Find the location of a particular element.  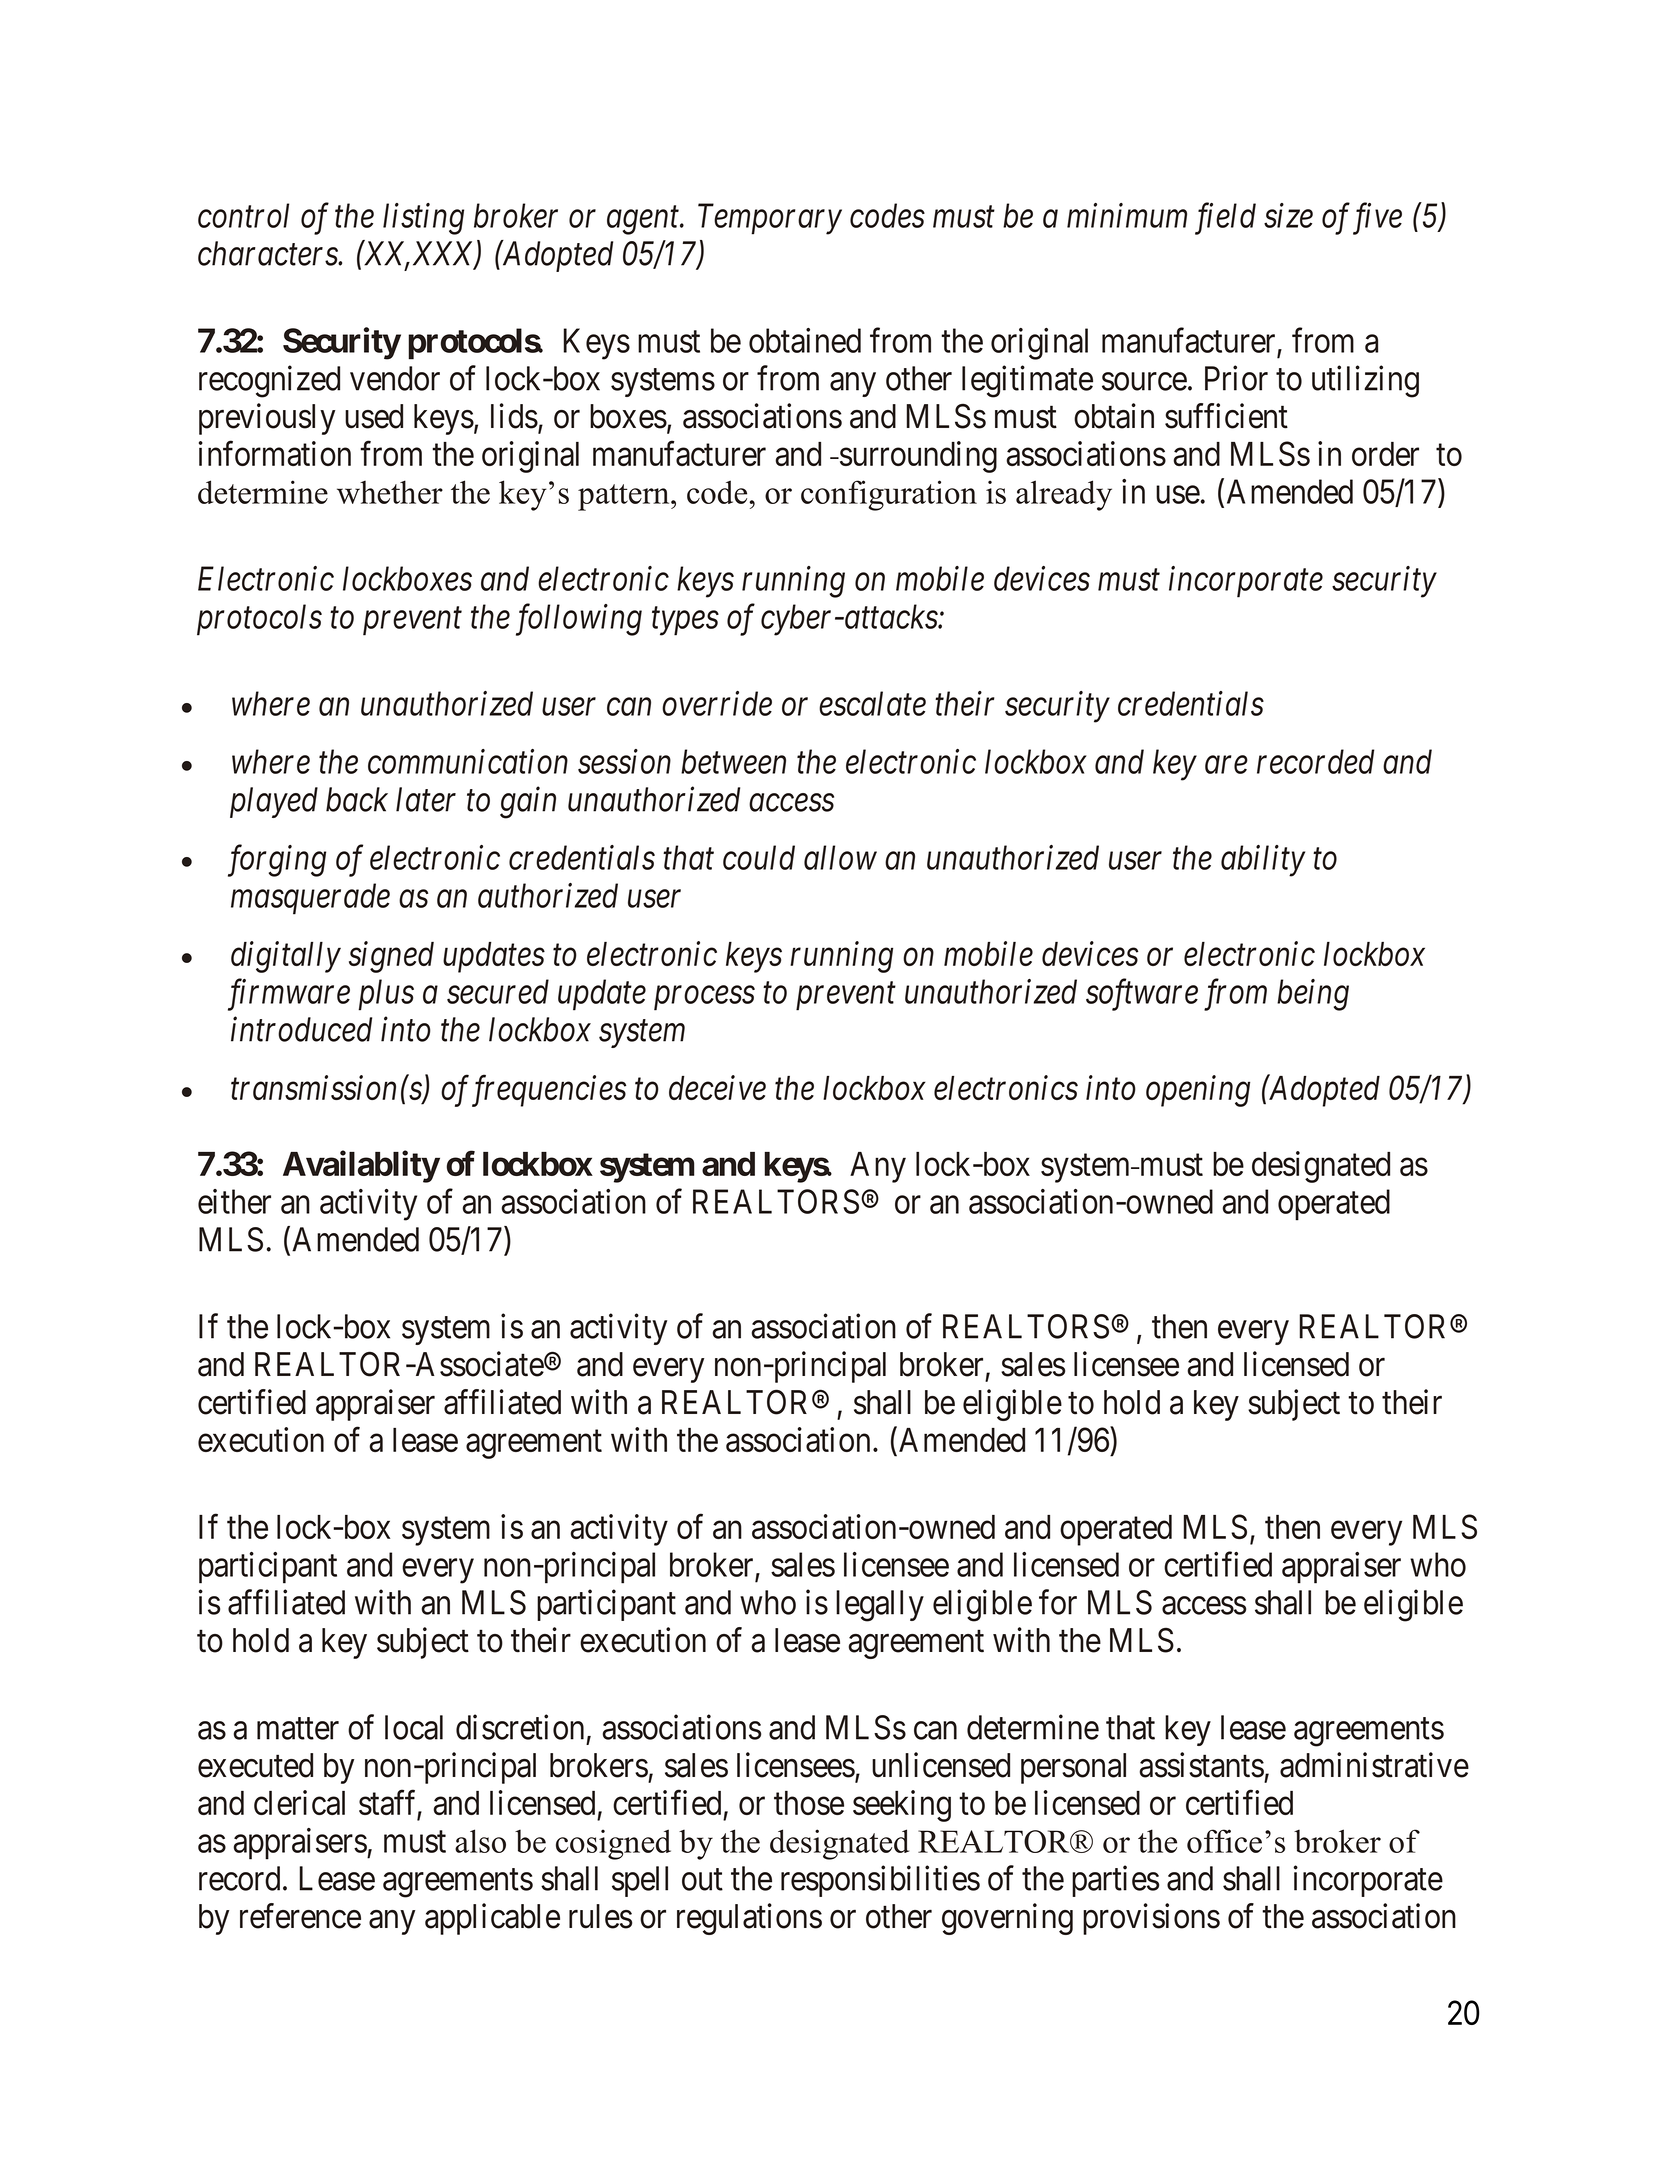

field is located at coordinates (1225, 219).
